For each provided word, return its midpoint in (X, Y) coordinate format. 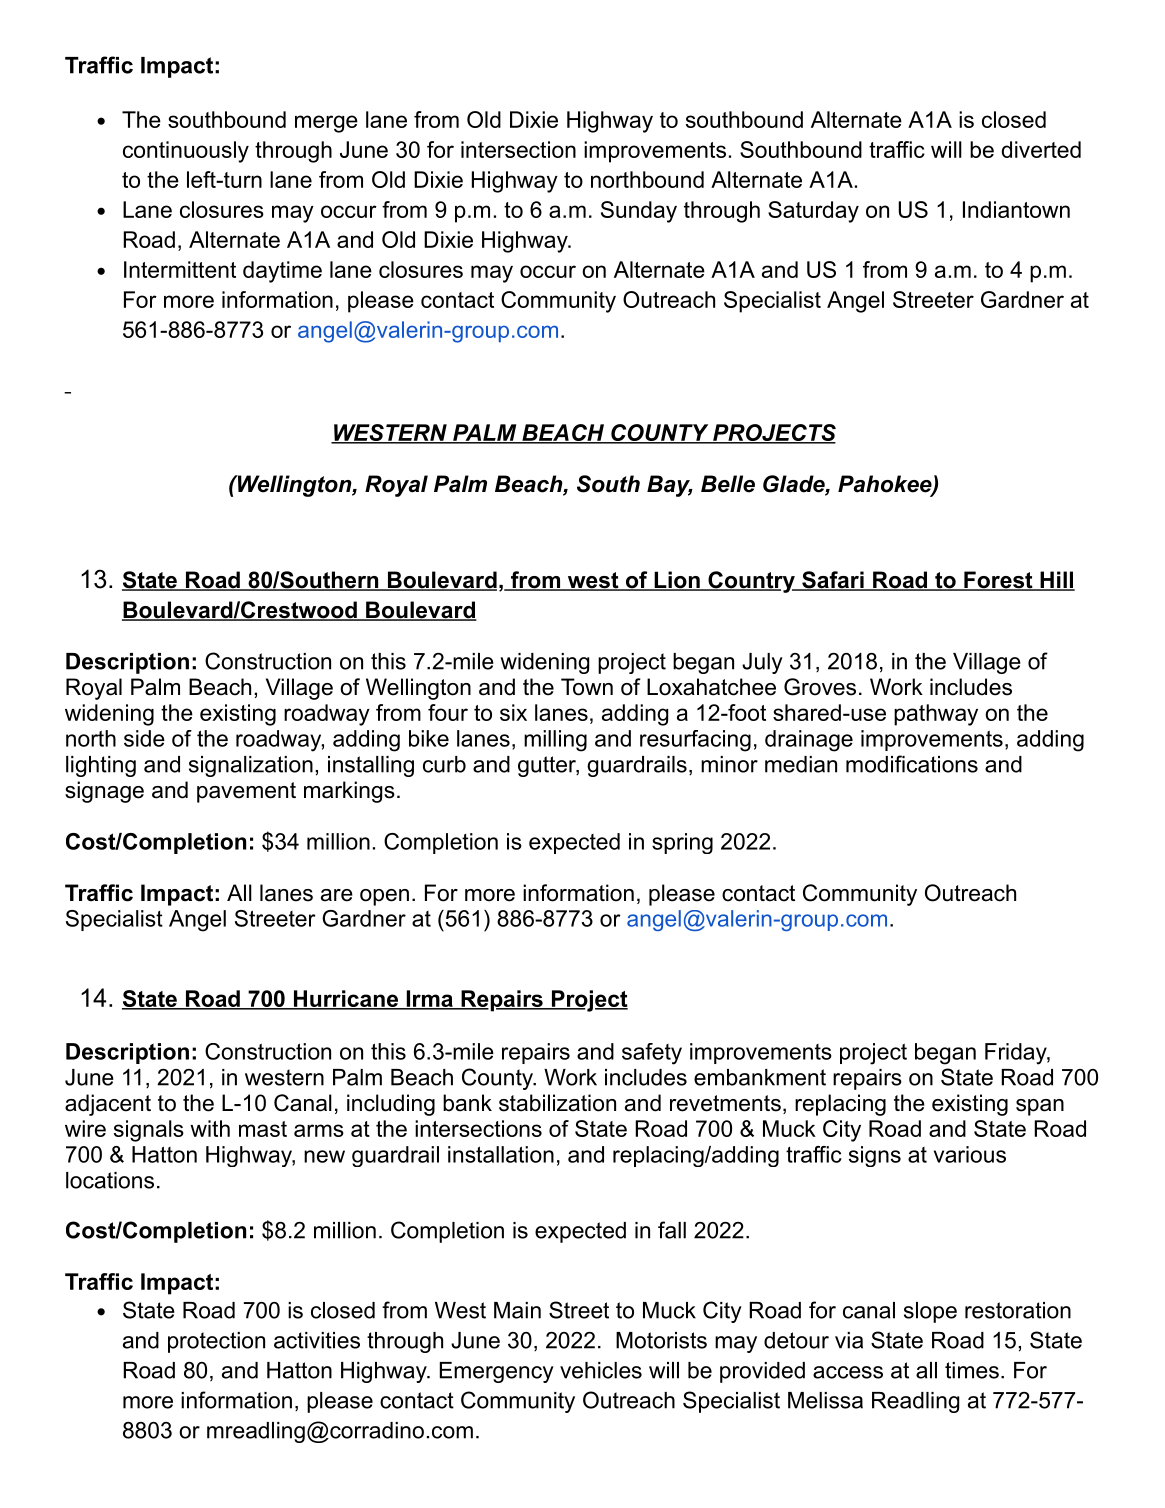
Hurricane (345, 999)
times (972, 1370)
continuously (186, 152)
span (1040, 1107)
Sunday (639, 212)
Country (751, 582)
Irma (429, 999)
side (144, 738)
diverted (1041, 149)
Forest (997, 581)
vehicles (601, 1370)
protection (216, 1342)
